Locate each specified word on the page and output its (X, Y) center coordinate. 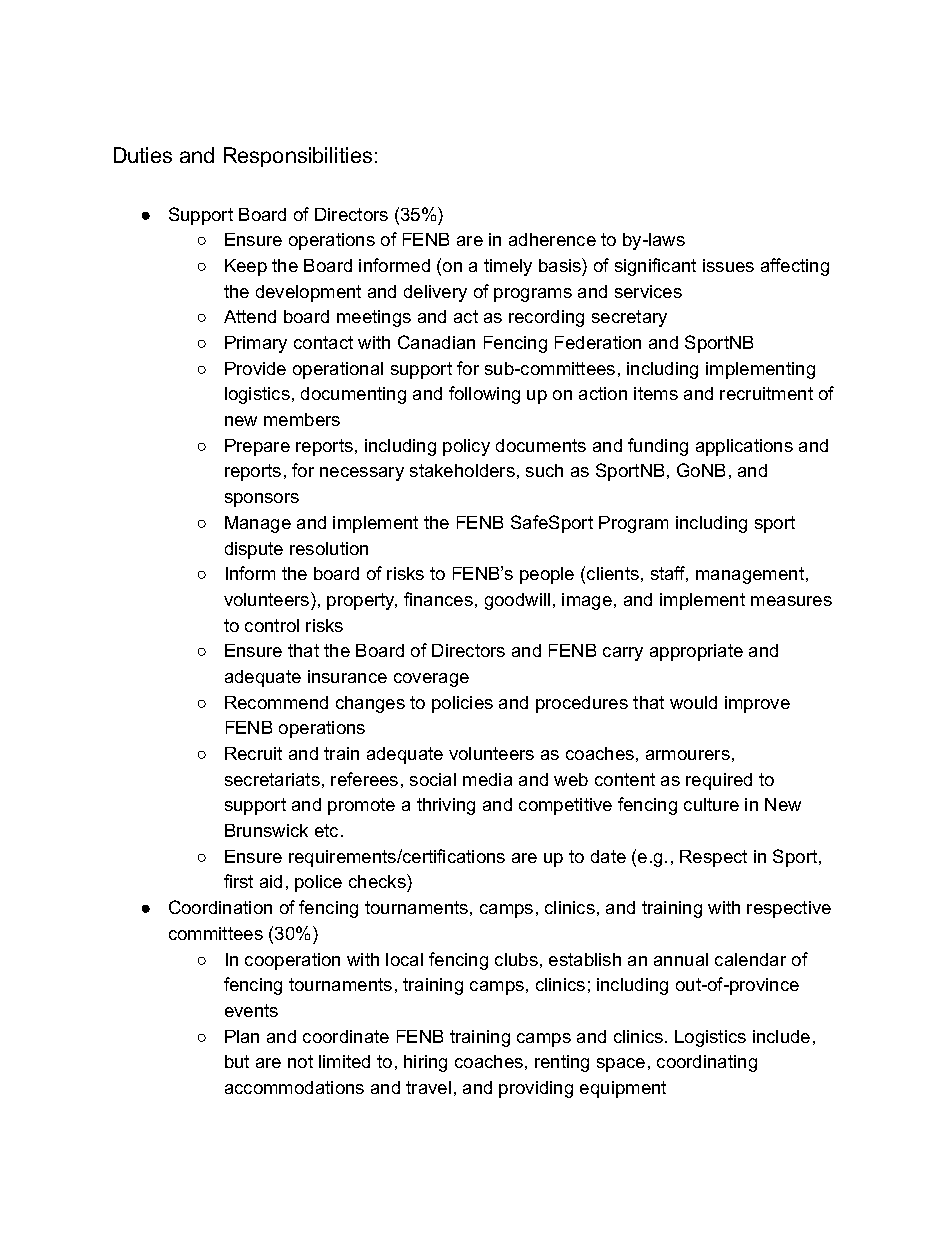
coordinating (707, 1063)
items (656, 393)
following (484, 395)
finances (438, 599)
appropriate (696, 652)
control (272, 625)
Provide (255, 368)
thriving (446, 806)
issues (728, 265)
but (237, 1061)
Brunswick (266, 830)
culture (711, 804)
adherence (552, 239)
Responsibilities (298, 157)
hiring (425, 1063)
